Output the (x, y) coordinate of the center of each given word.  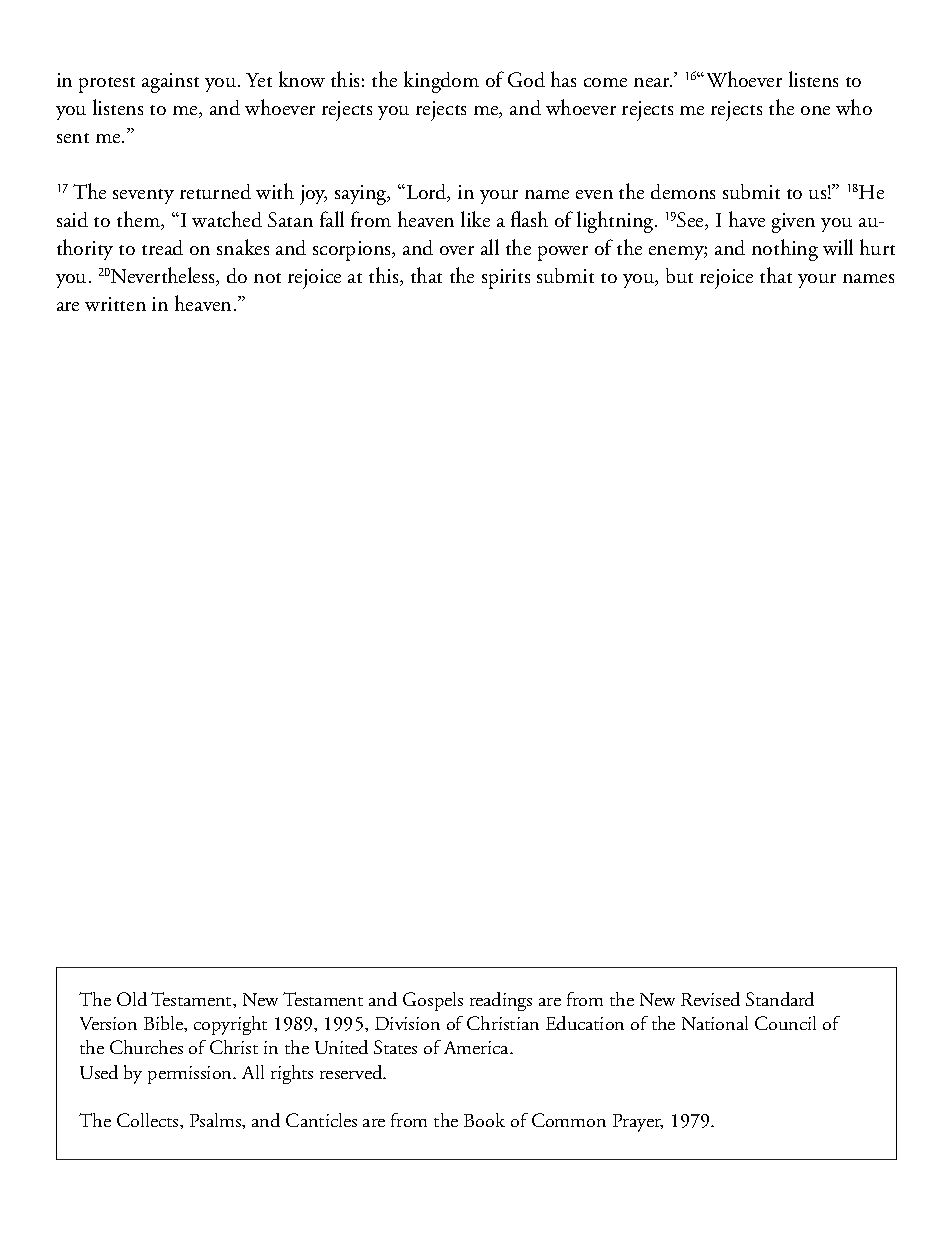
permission (191, 1075)
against (170, 83)
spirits (506, 279)
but (679, 275)
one (815, 110)
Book (484, 1120)
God (526, 79)
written (115, 304)
